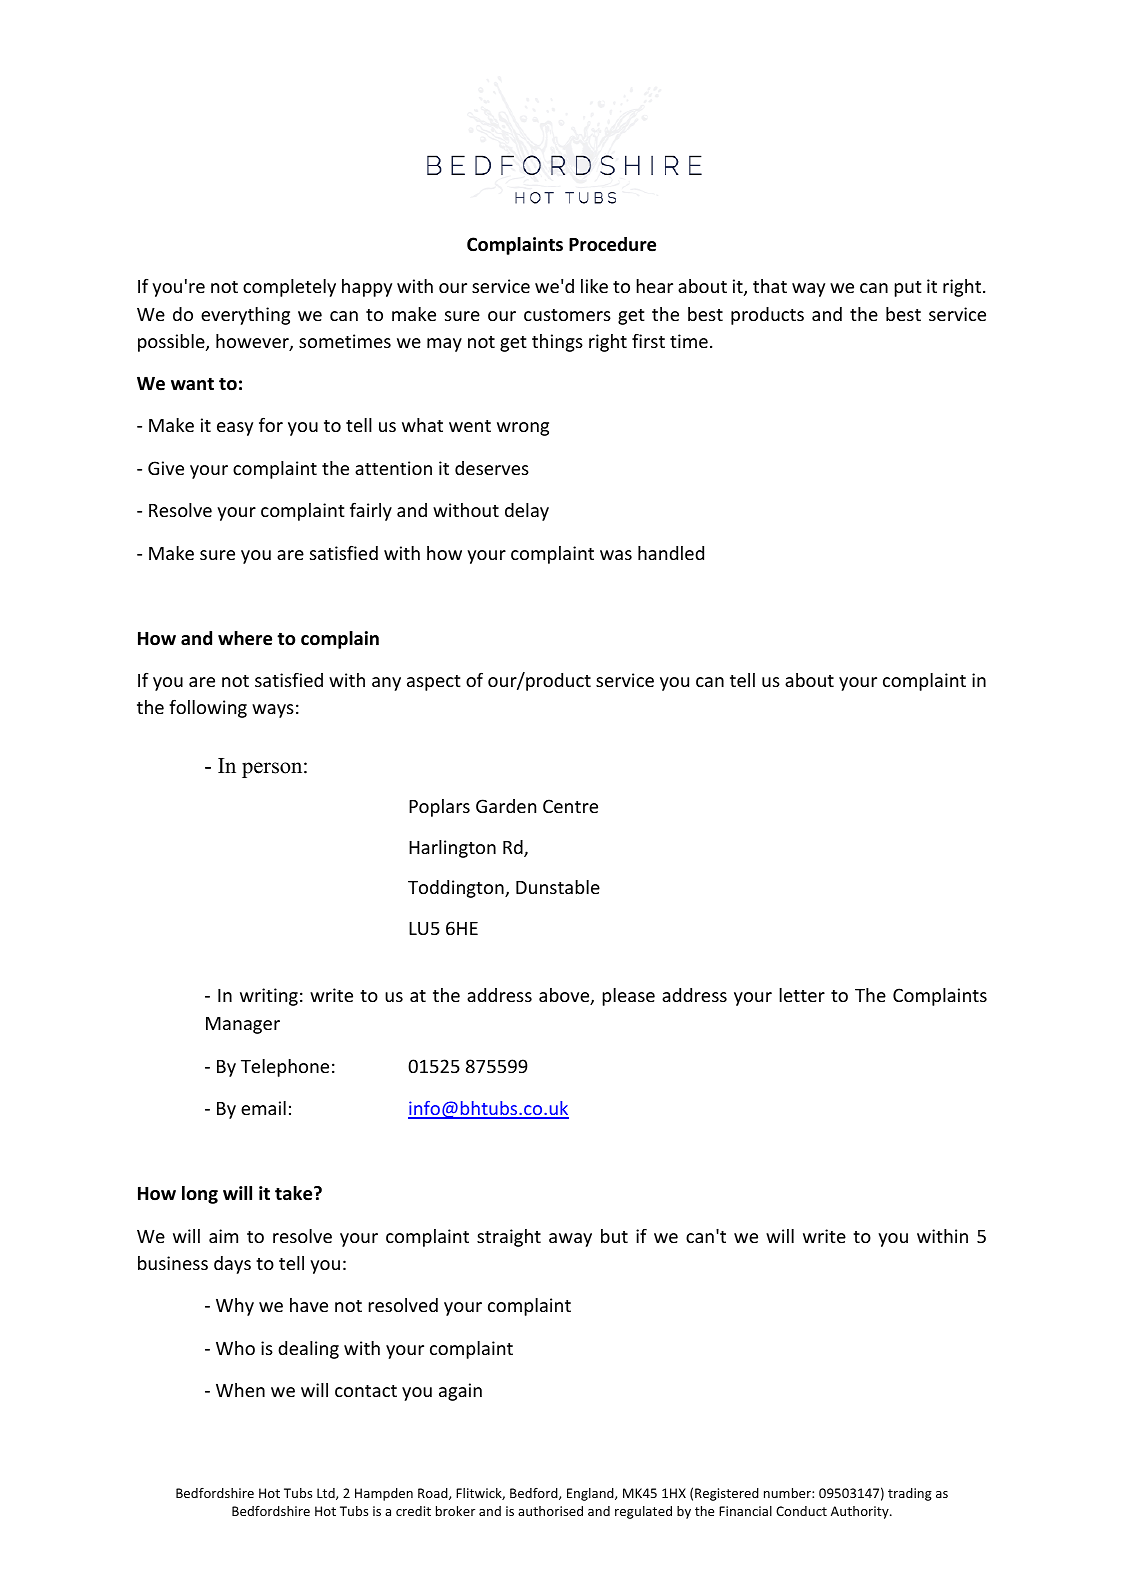  What do you see at coordinates (567, 315) in the document?
I see `customers` at bounding box center [567, 315].
